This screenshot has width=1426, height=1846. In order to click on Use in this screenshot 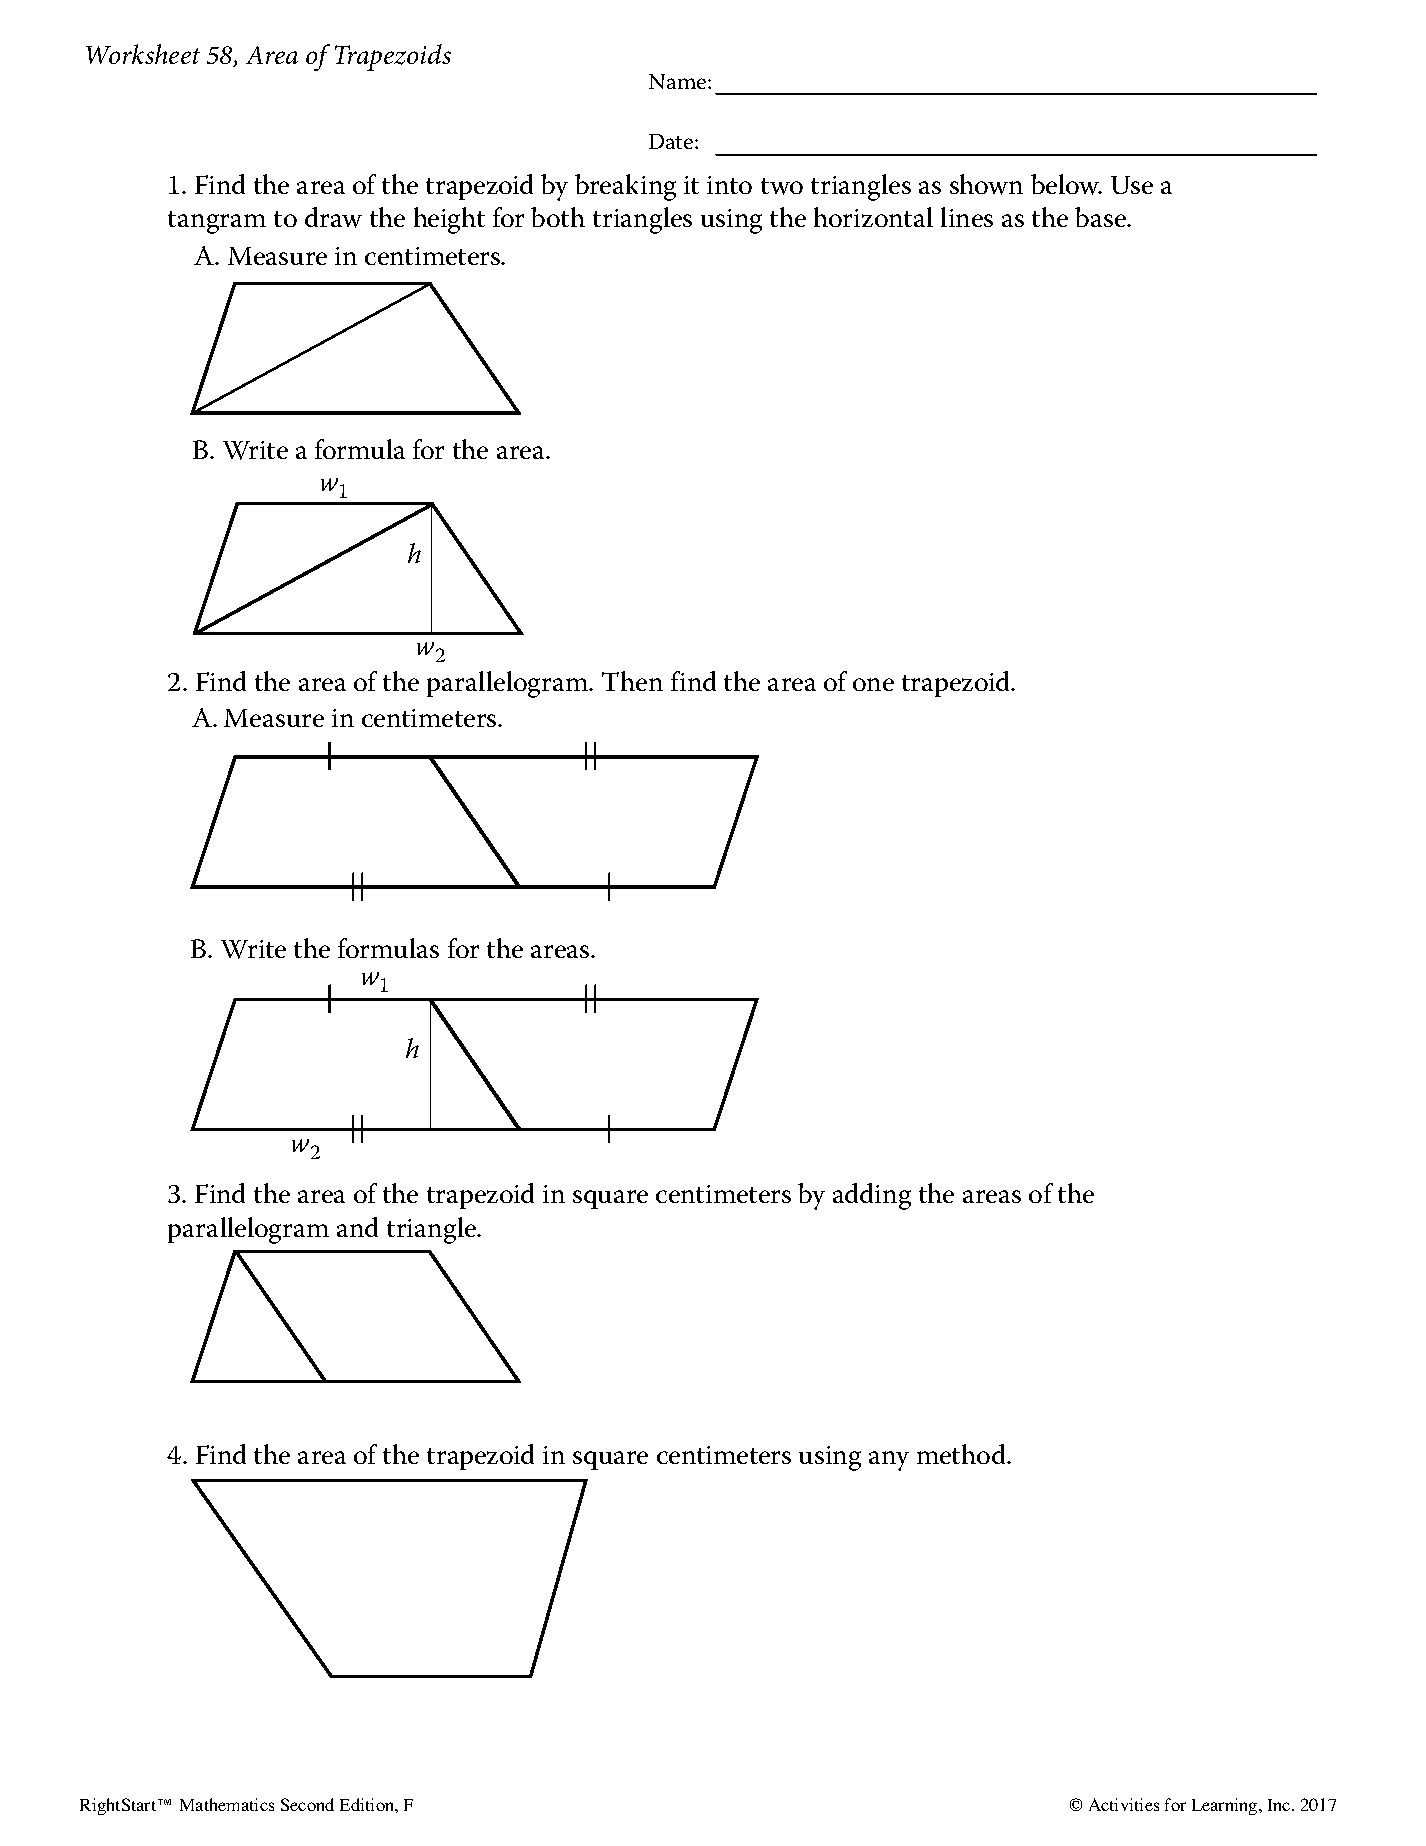, I will do `click(1132, 185)`.
